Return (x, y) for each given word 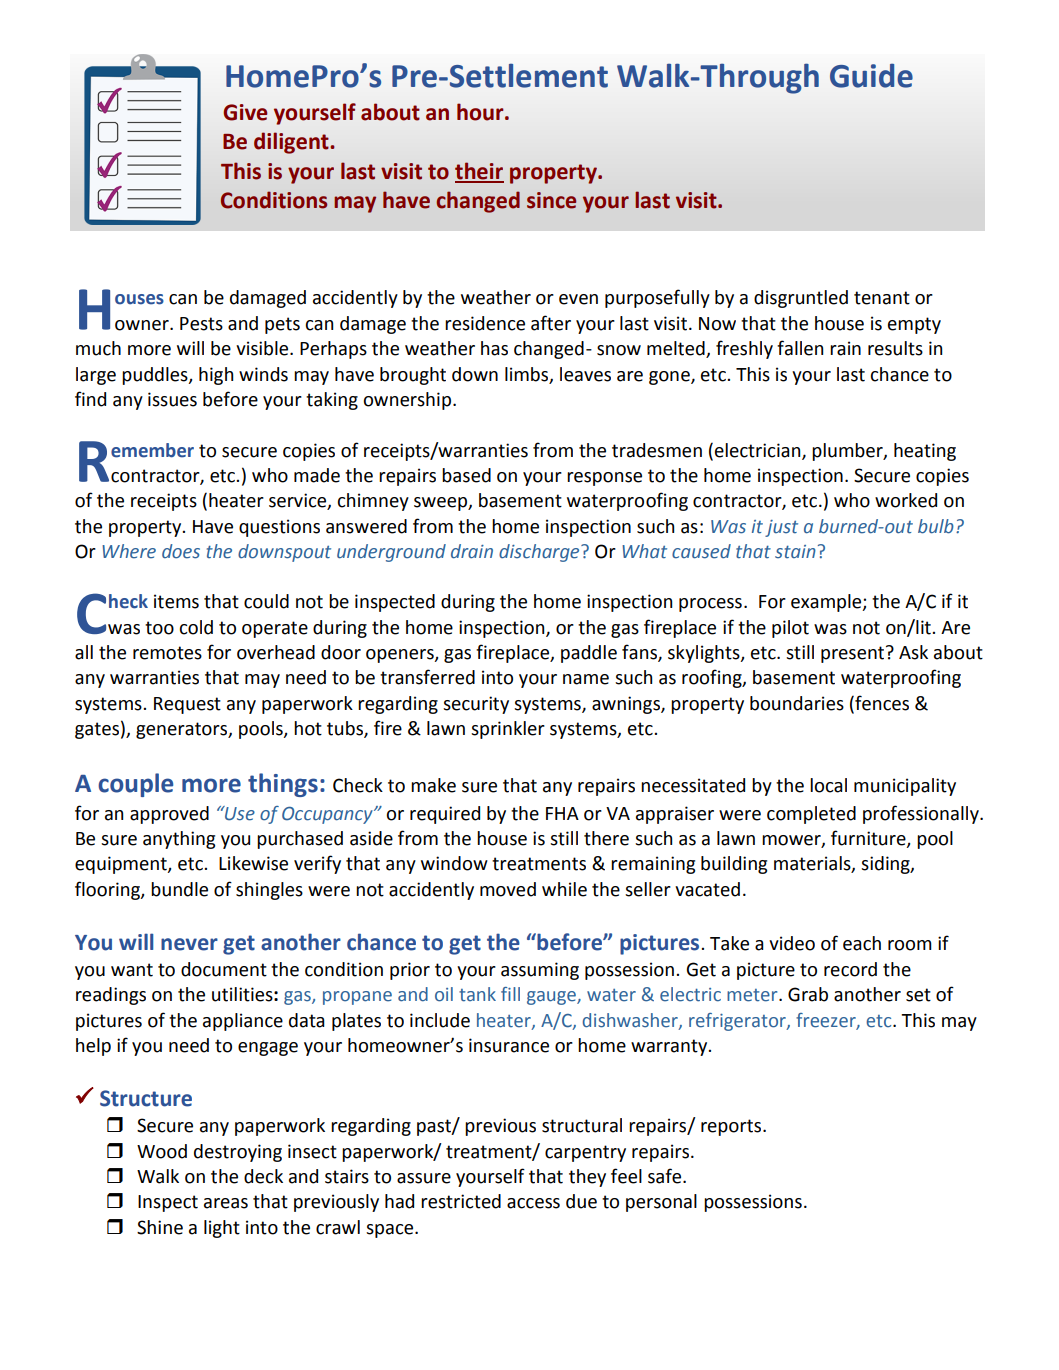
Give (245, 112)
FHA (562, 813)
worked (906, 500)
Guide (871, 76)
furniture (869, 839)
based (466, 475)
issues (172, 399)
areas (226, 1203)
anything (179, 840)
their (479, 172)
